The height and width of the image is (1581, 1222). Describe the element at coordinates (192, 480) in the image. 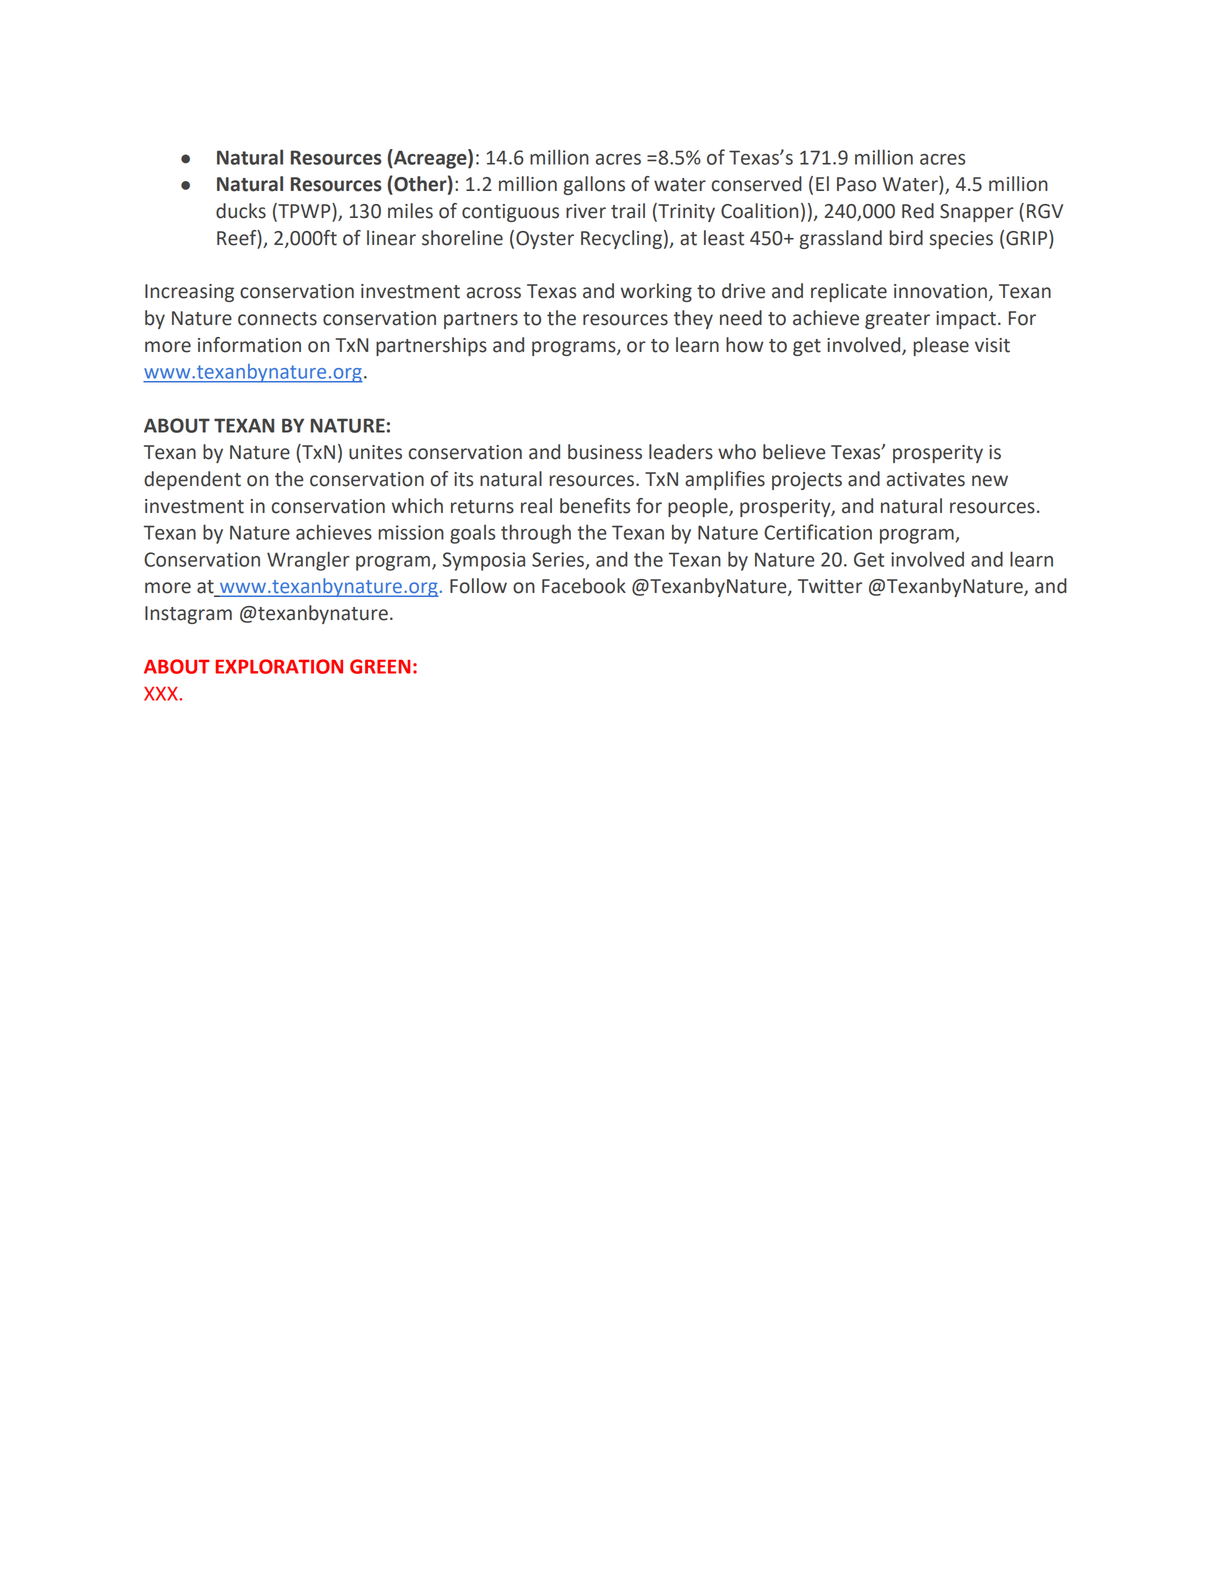

I see `dependent` at that location.
